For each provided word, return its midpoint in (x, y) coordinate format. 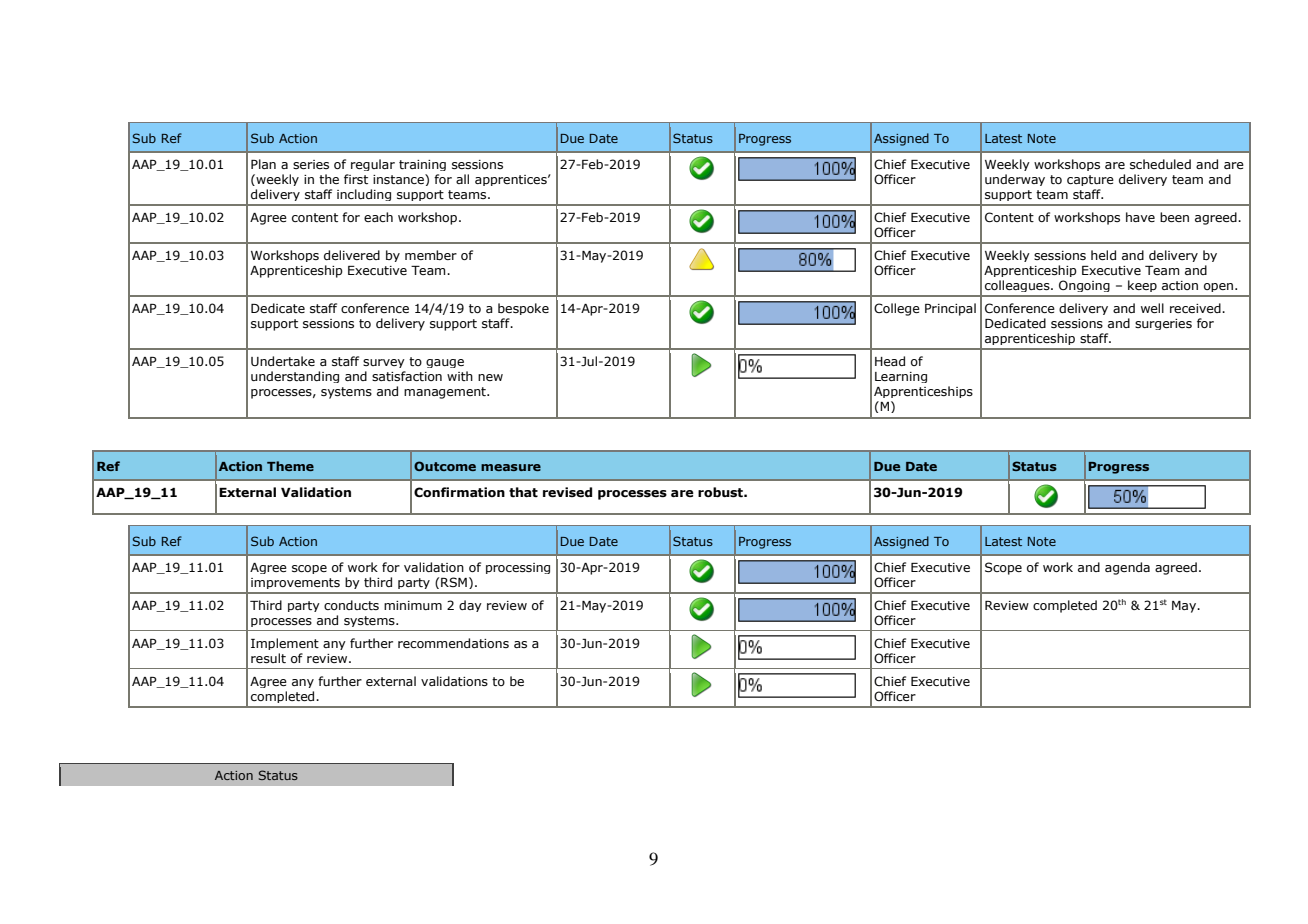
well (1152, 308)
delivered (352, 255)
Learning (901, 377)
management (446, 393)
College (897, 309)
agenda (1127, 568)
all (462, 179)
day (470, 606)
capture (1090, 180)
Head (890, 361)
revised (567, 492)
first (356, 179)
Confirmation (459, 492)
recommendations (453, 643)
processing (518, 568)
